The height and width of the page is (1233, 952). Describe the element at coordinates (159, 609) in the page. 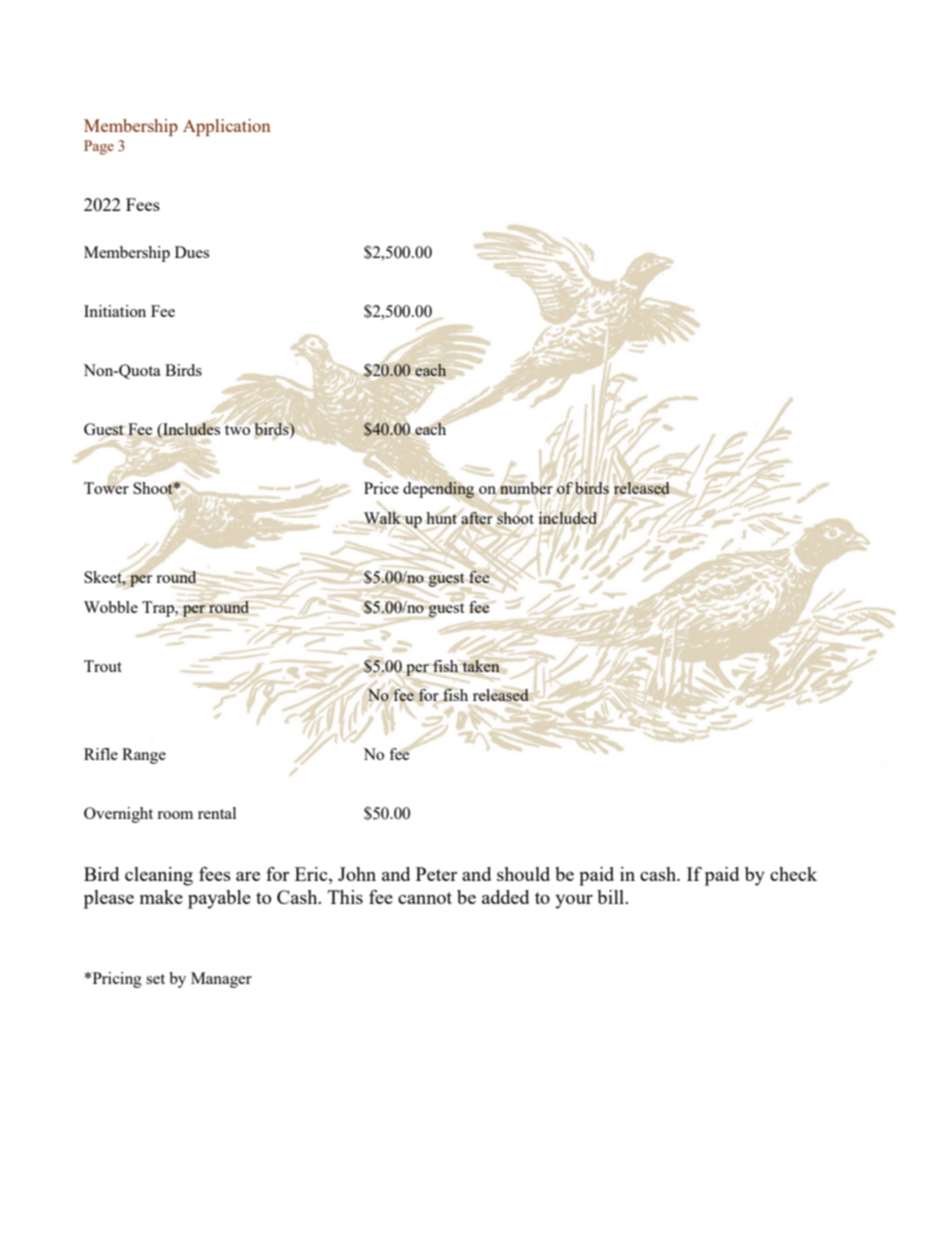

I see `Trap` at that location.
